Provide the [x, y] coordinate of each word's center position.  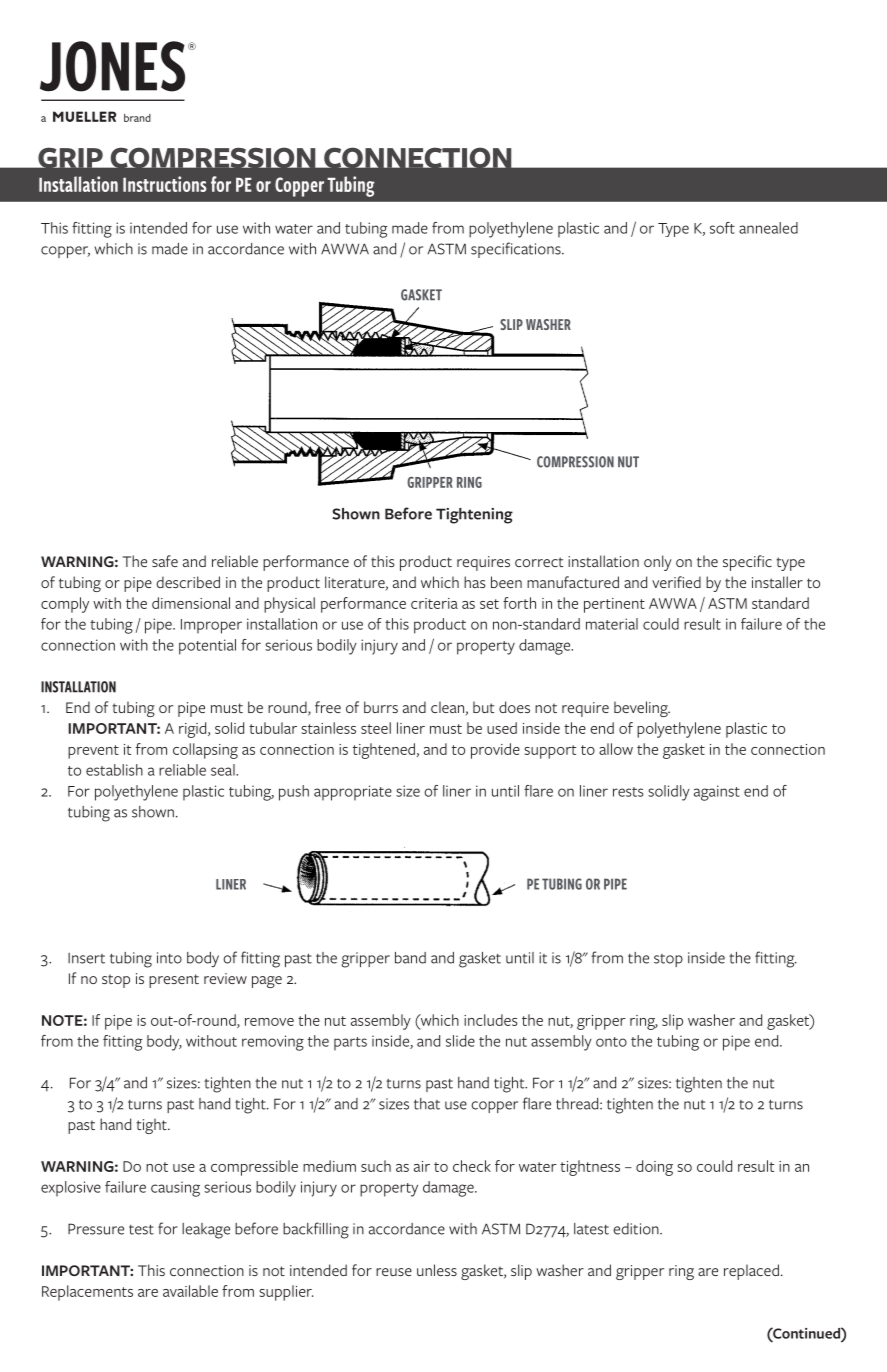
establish [114, 770]
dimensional [191, 603]
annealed [768, 228]
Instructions [165, 184]
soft [722, 228]
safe [165, 561]
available [190, 1291]
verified [676, 582]
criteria [434, 603]
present [174, 981]
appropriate [353, 793]
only [658, 563]
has [475, 582]
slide [460, 1041]
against [717, 793]
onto [611, 1042]
